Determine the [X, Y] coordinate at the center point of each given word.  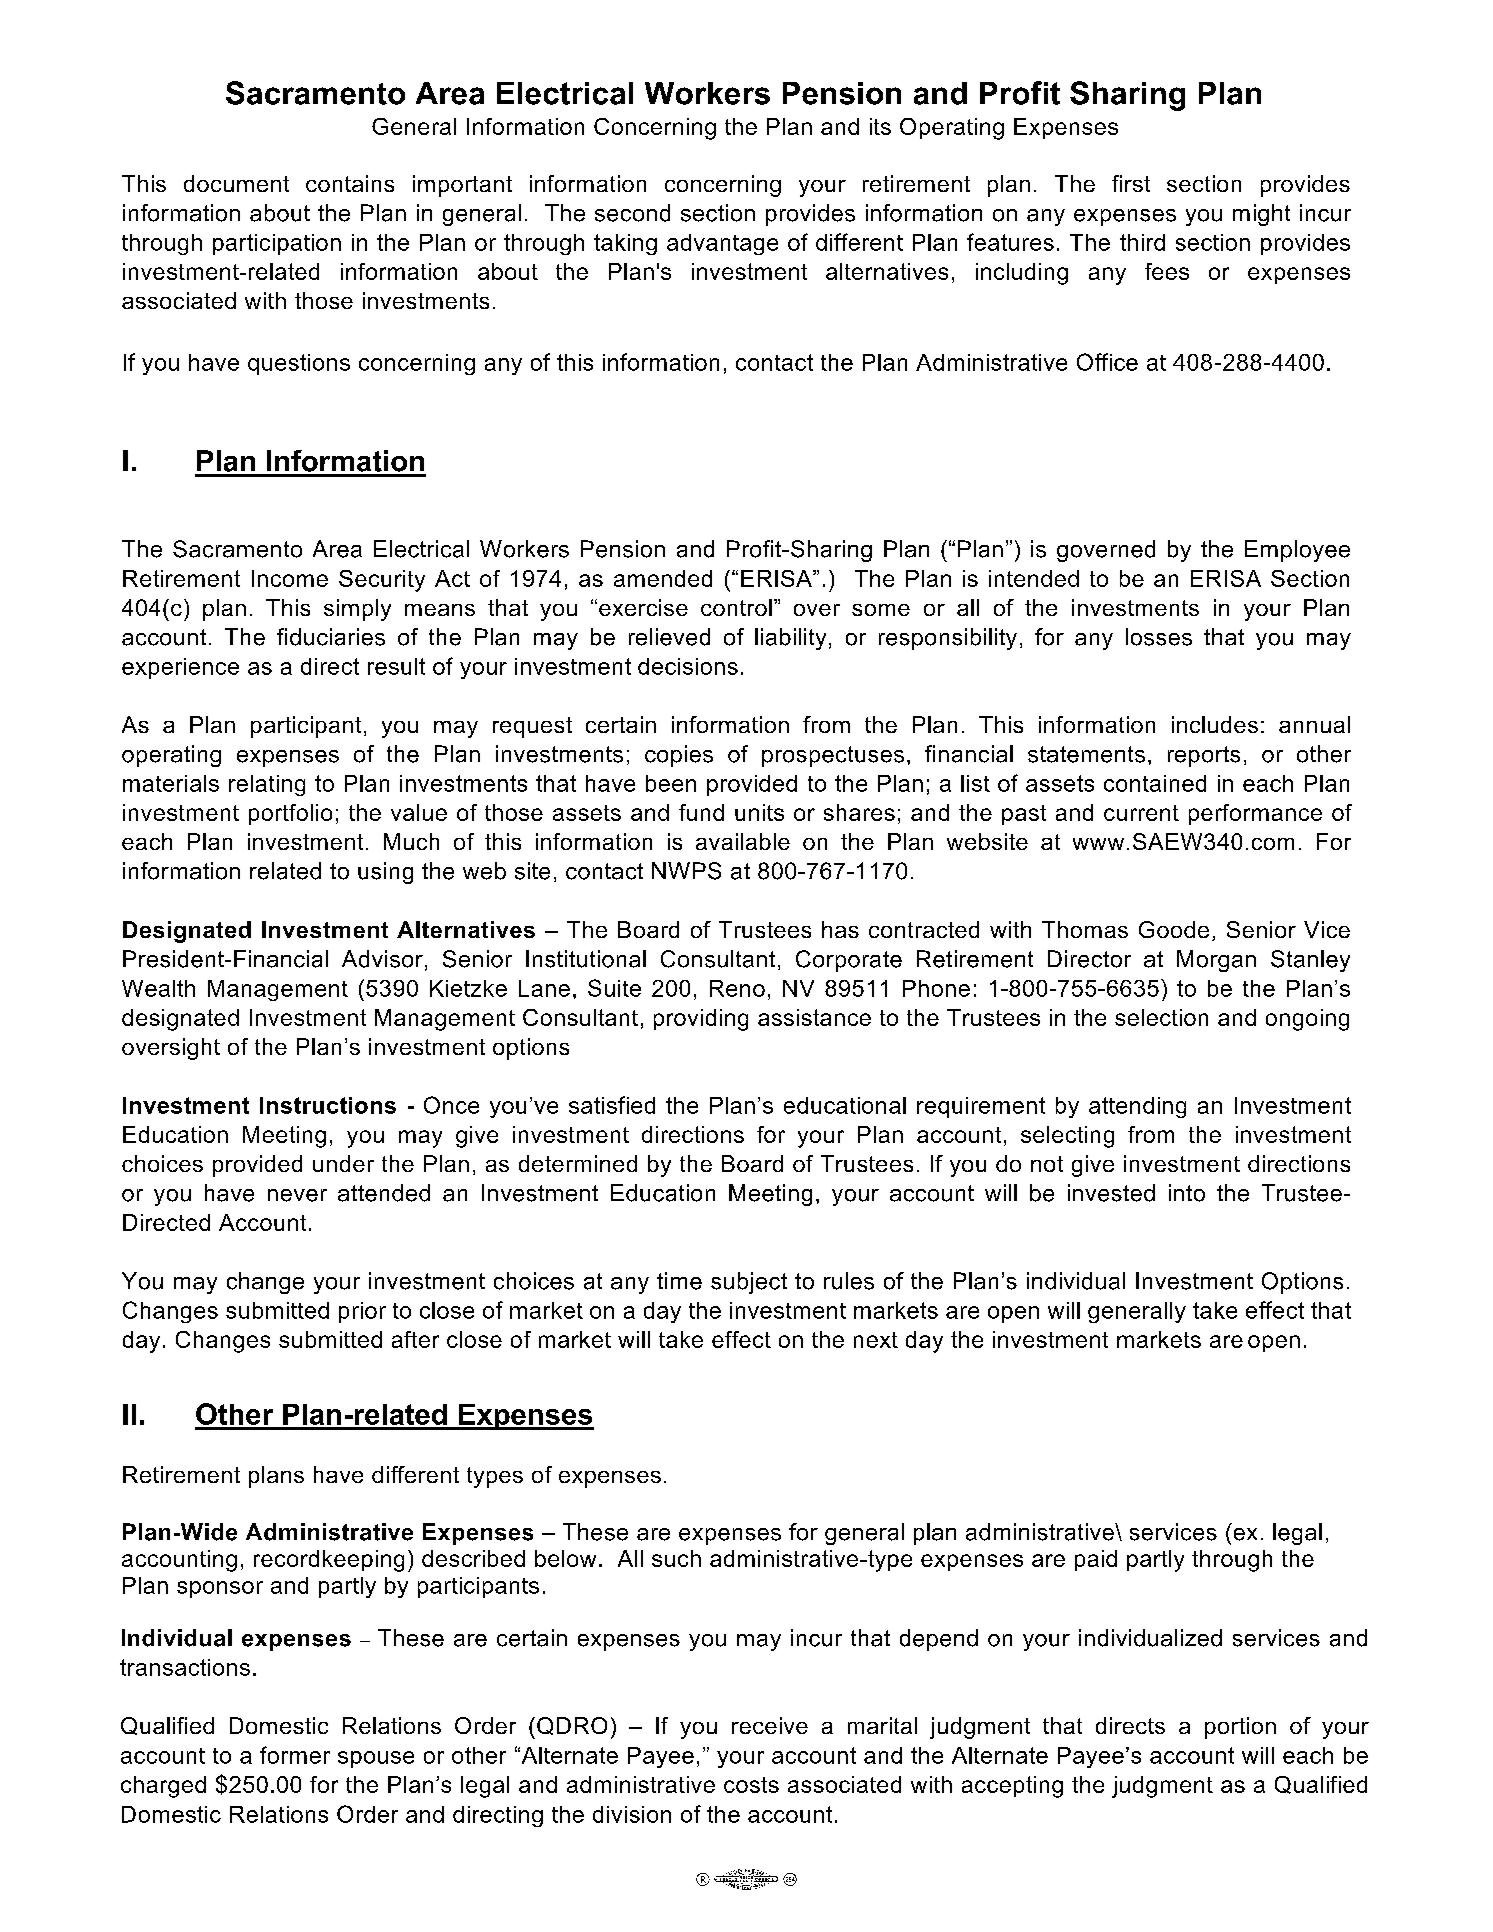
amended [663, 578]
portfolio [290, 814]
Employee [1297, 551]
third [1142, 242]
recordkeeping [329, 1561]
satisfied [612, 1105]
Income [290, 578]
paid [1096, 1560]
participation [277, 244]
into [1187, 1193]
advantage [722, 244]
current [1141, 813]
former [295, 1755]
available [743, 841]
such [676, 1558]
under [343, 1163]
